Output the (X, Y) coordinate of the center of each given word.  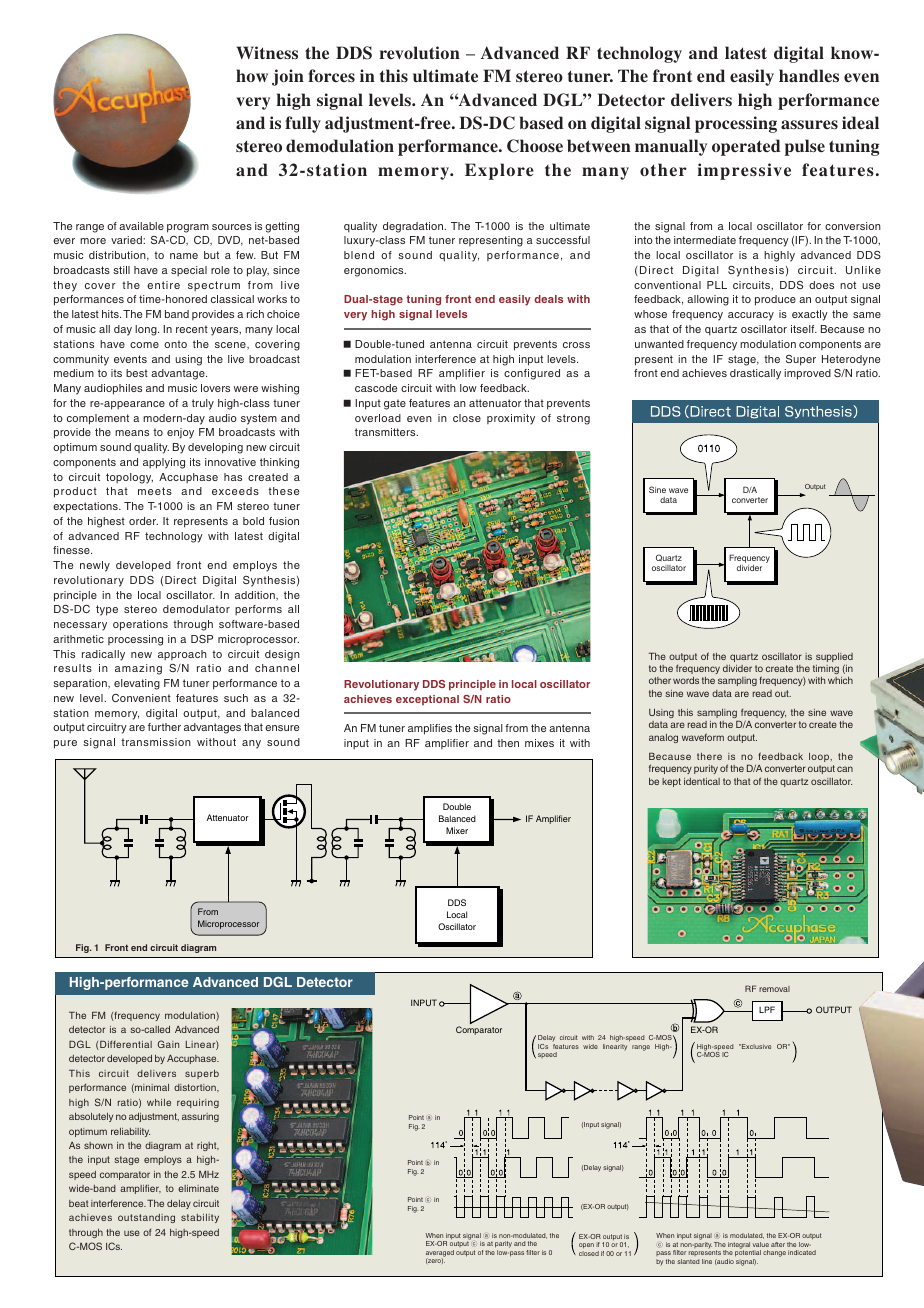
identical (702, 781)
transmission (156, 742)
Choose (535, 146)
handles (809, 75)
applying (164, 463)
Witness (267, 52)
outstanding (146, 1218)
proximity (511, 419)
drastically (755, 374)
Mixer (457, 830)
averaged (440, 1254)
